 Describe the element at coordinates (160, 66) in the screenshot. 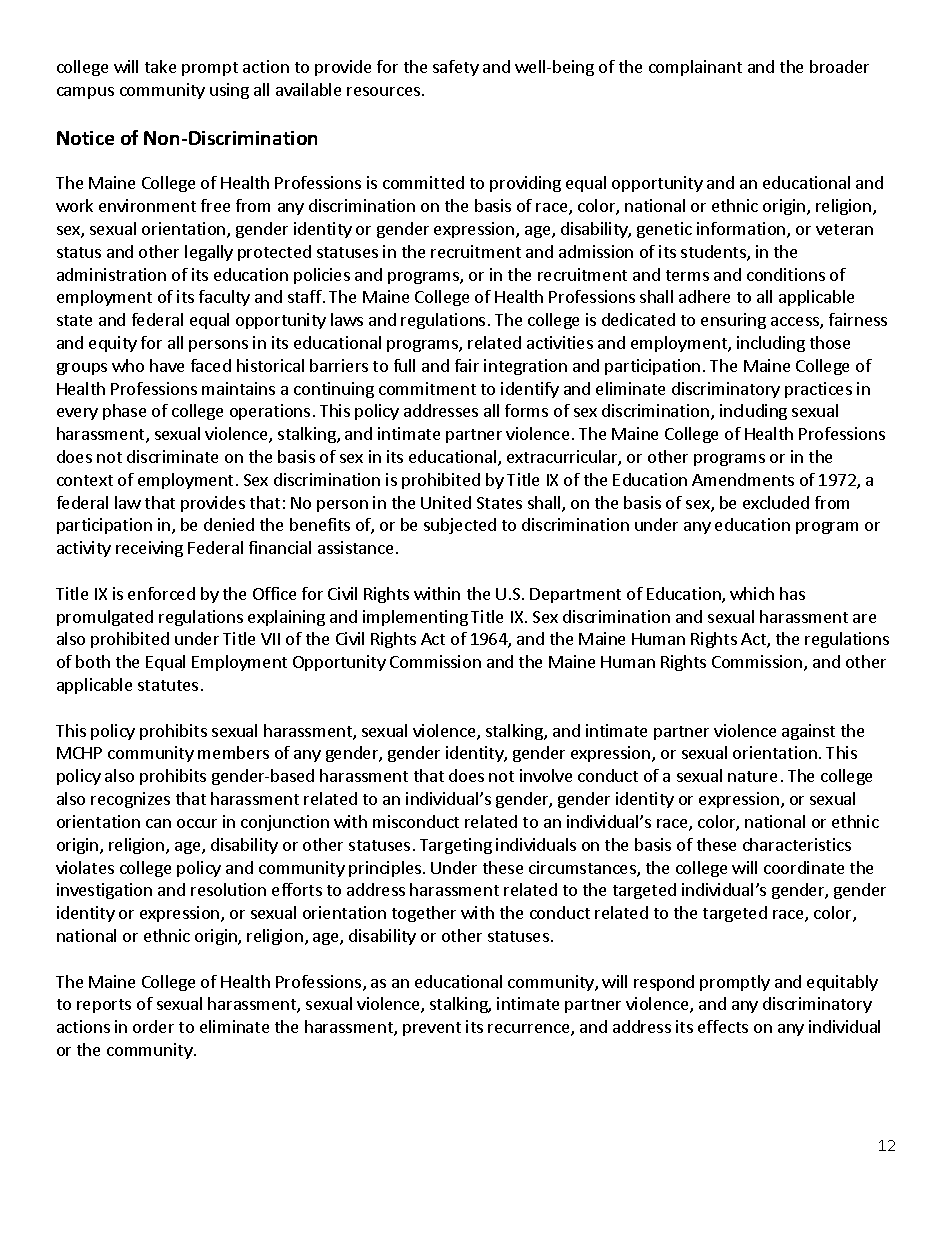

I see `take` at that location.
